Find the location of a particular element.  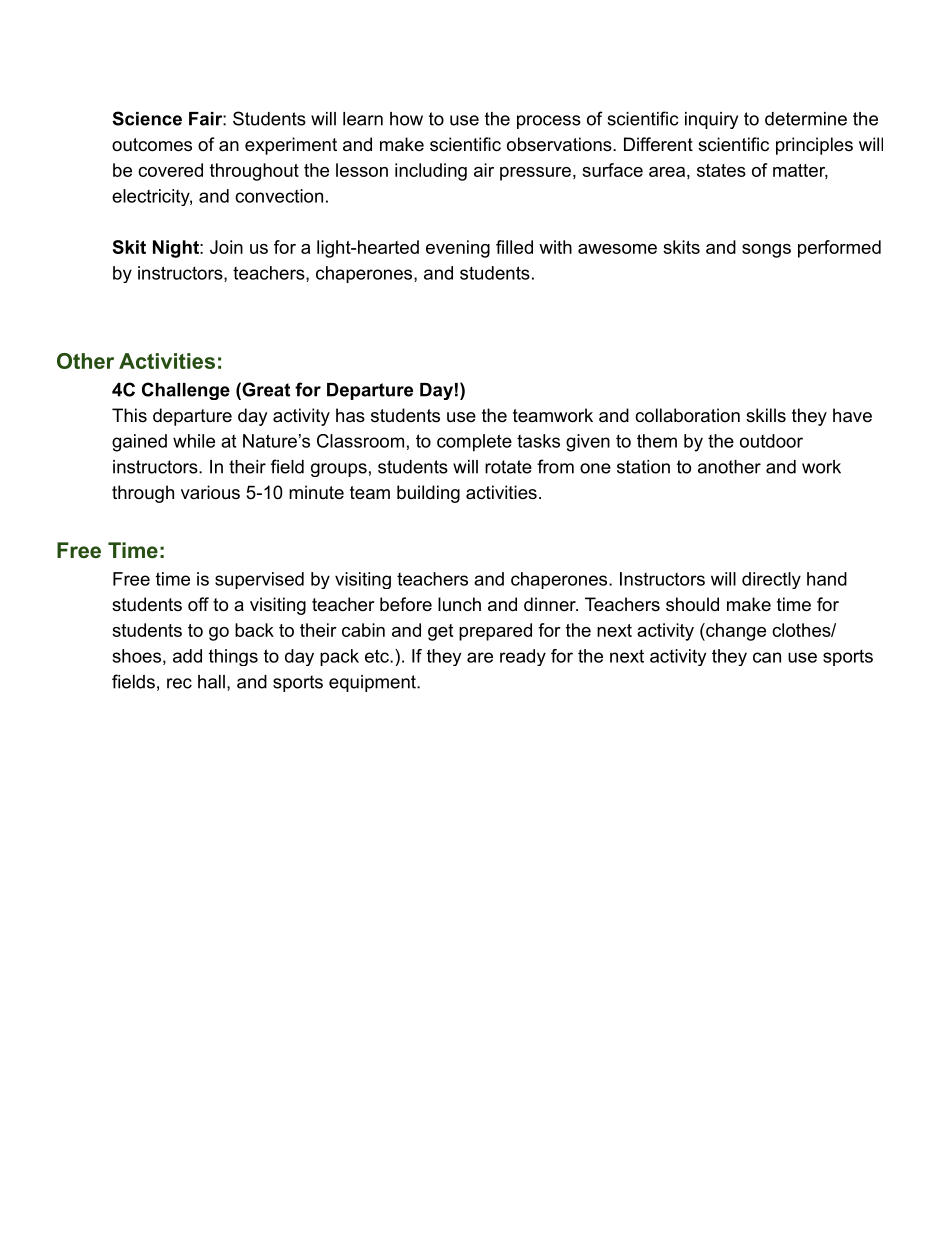

outdoor is located at coordinates (771, 441).
